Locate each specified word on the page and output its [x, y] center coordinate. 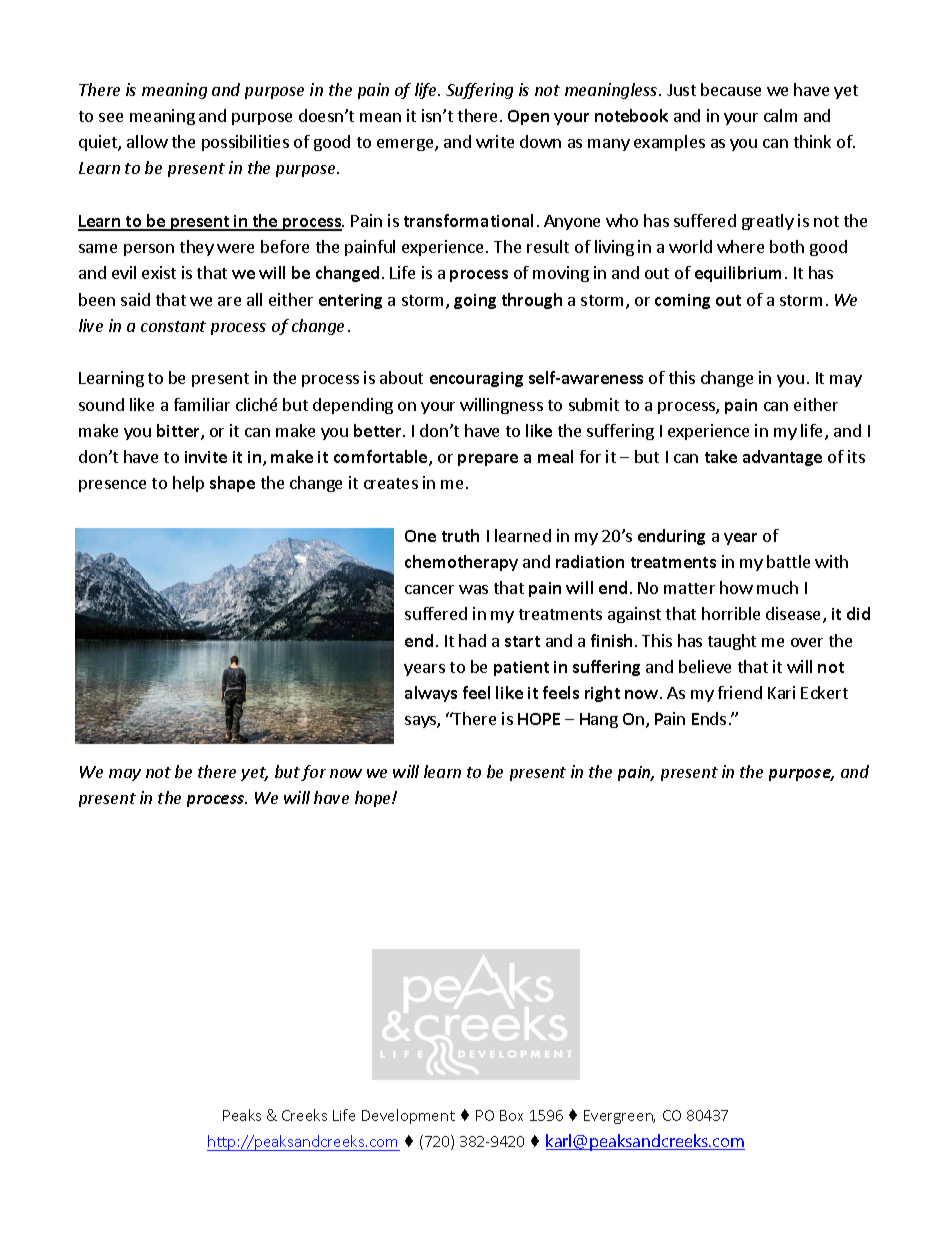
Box [511, 1115]
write [495, 141]
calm [780, 115]
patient [521, 668]
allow [147, 141]
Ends [709, 718]
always [431, 694]
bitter [179, 432]
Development [408, 1116]
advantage [782, 458]
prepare [488, 460]
